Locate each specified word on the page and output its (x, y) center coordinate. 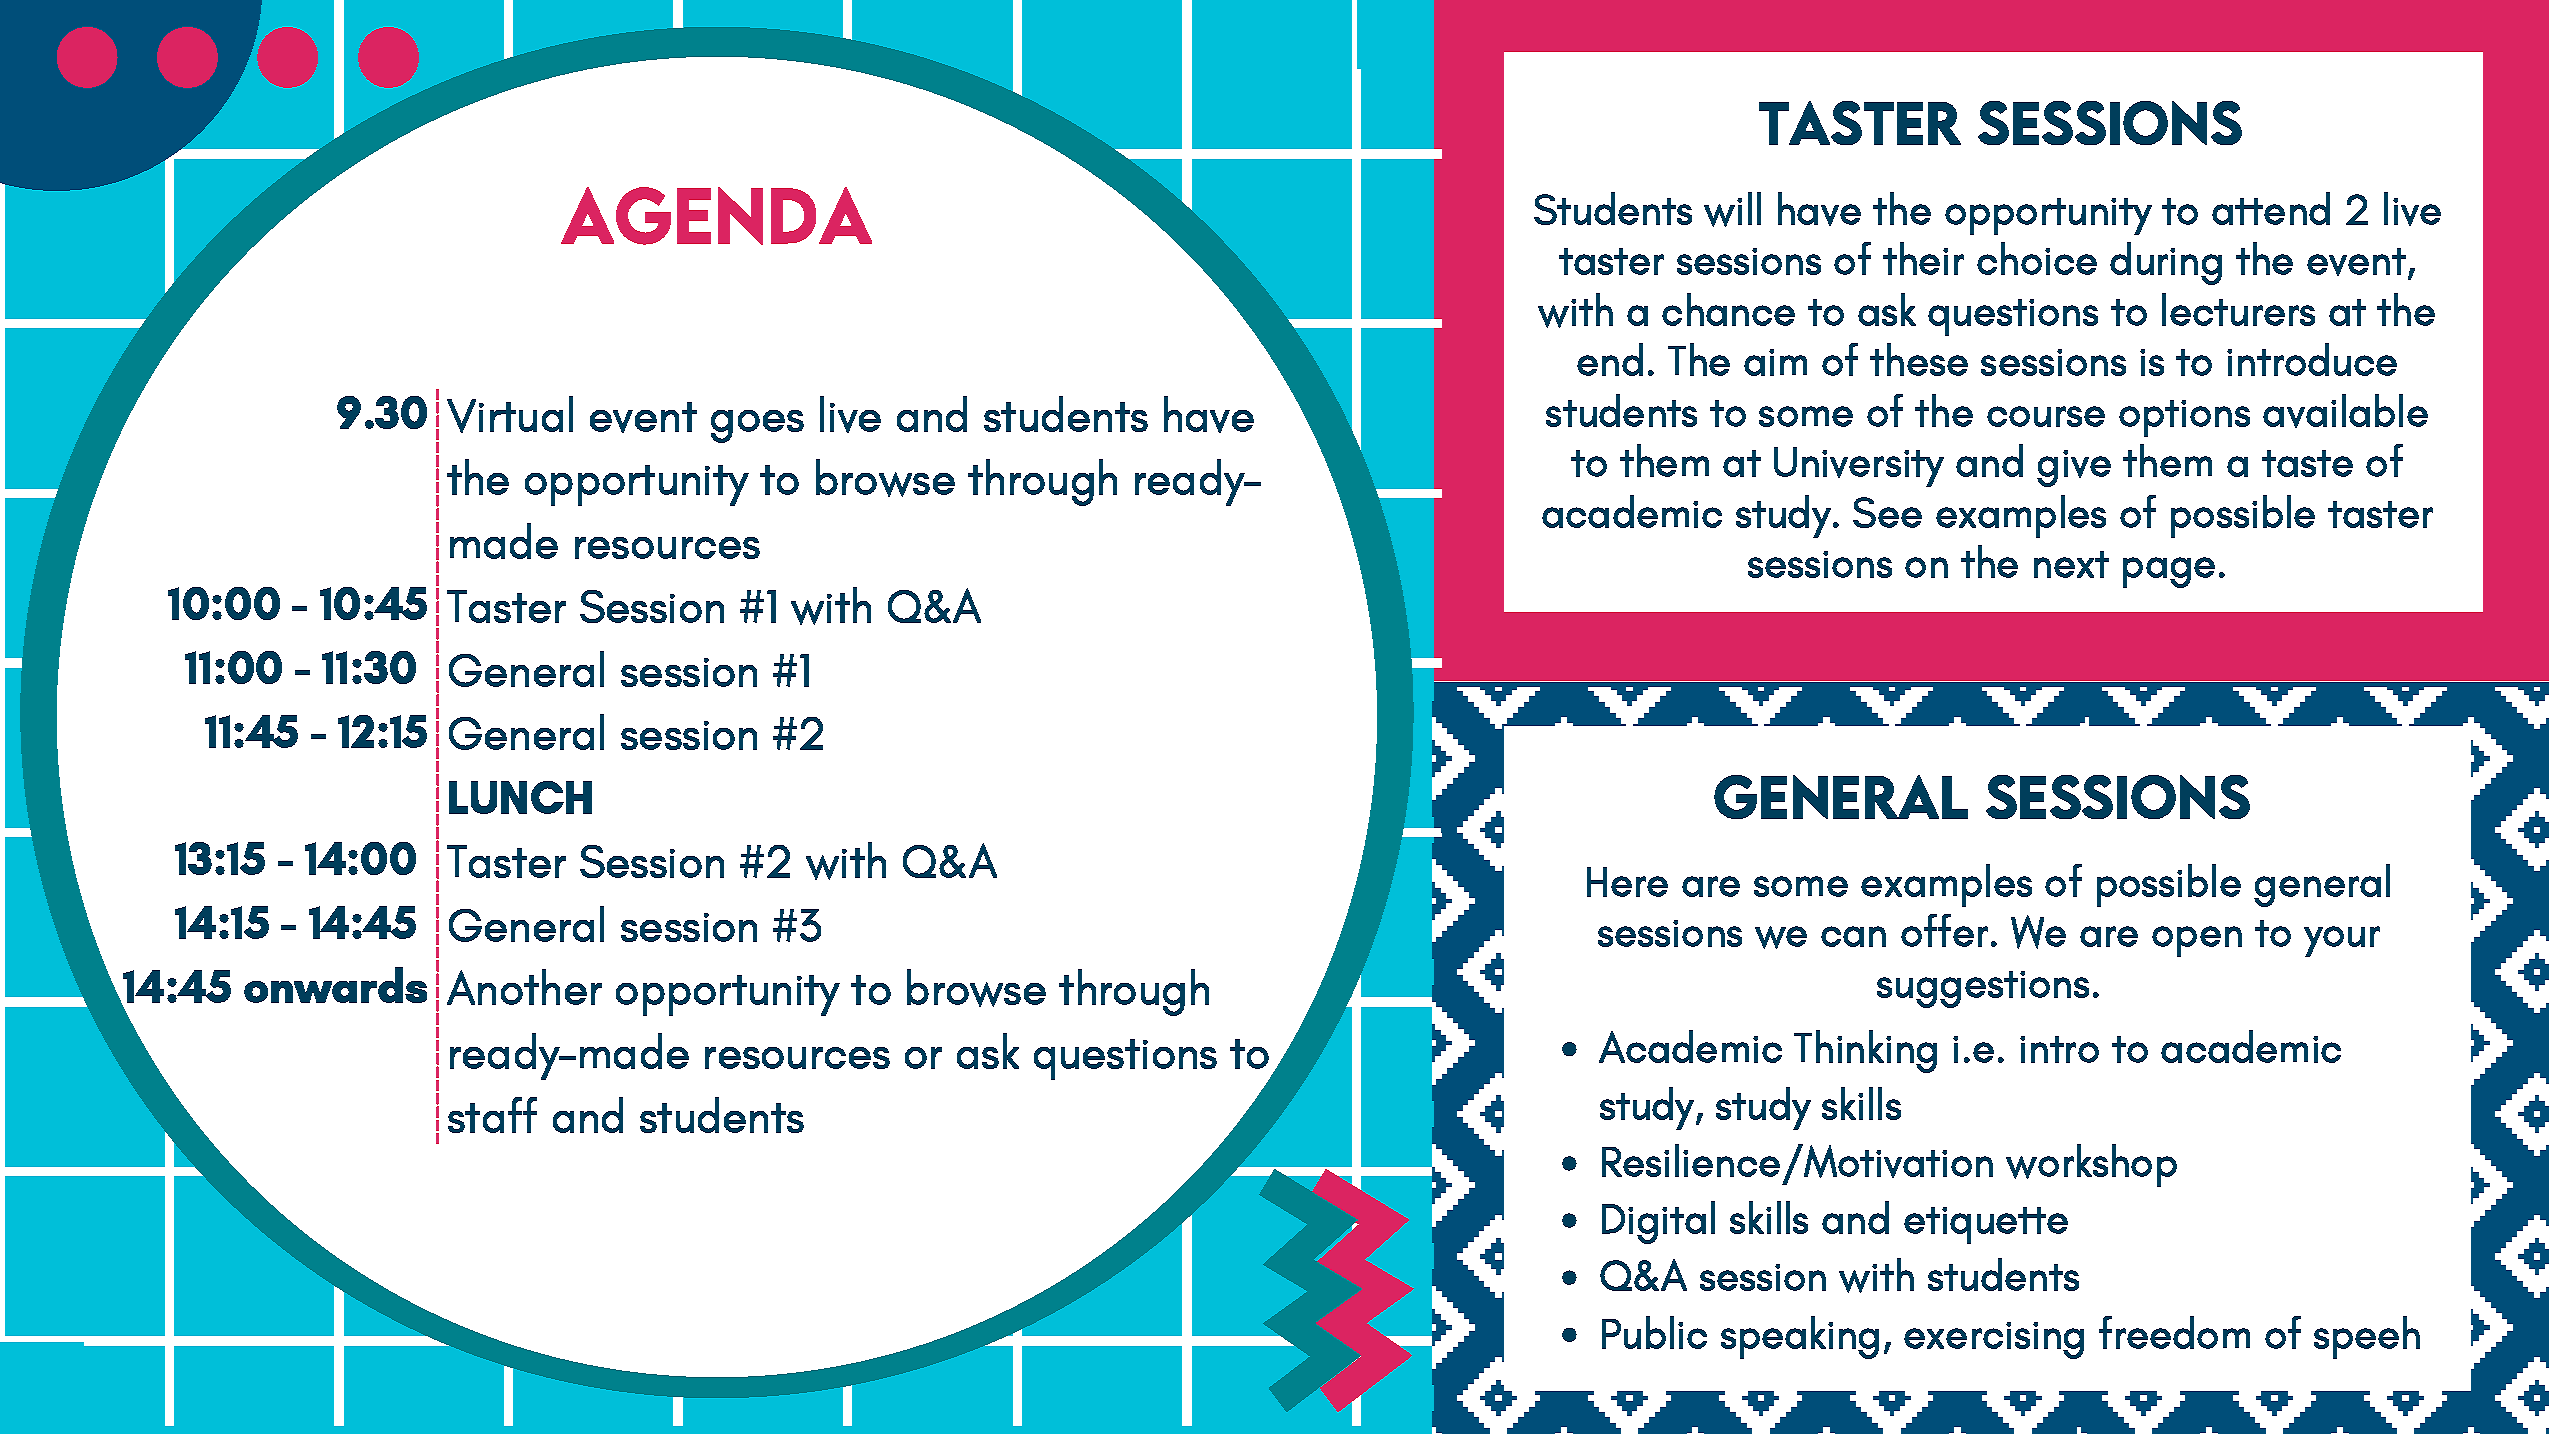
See (1887, 512)
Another (524, 987)
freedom (2174, 1332)
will (1732, 209)
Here (1627, 882)
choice (2037, 258)
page (2169, 572)
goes (757, 426)
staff (492, 1115)
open (2197, 941)
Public (1654, 1332)
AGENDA (716, 216)
